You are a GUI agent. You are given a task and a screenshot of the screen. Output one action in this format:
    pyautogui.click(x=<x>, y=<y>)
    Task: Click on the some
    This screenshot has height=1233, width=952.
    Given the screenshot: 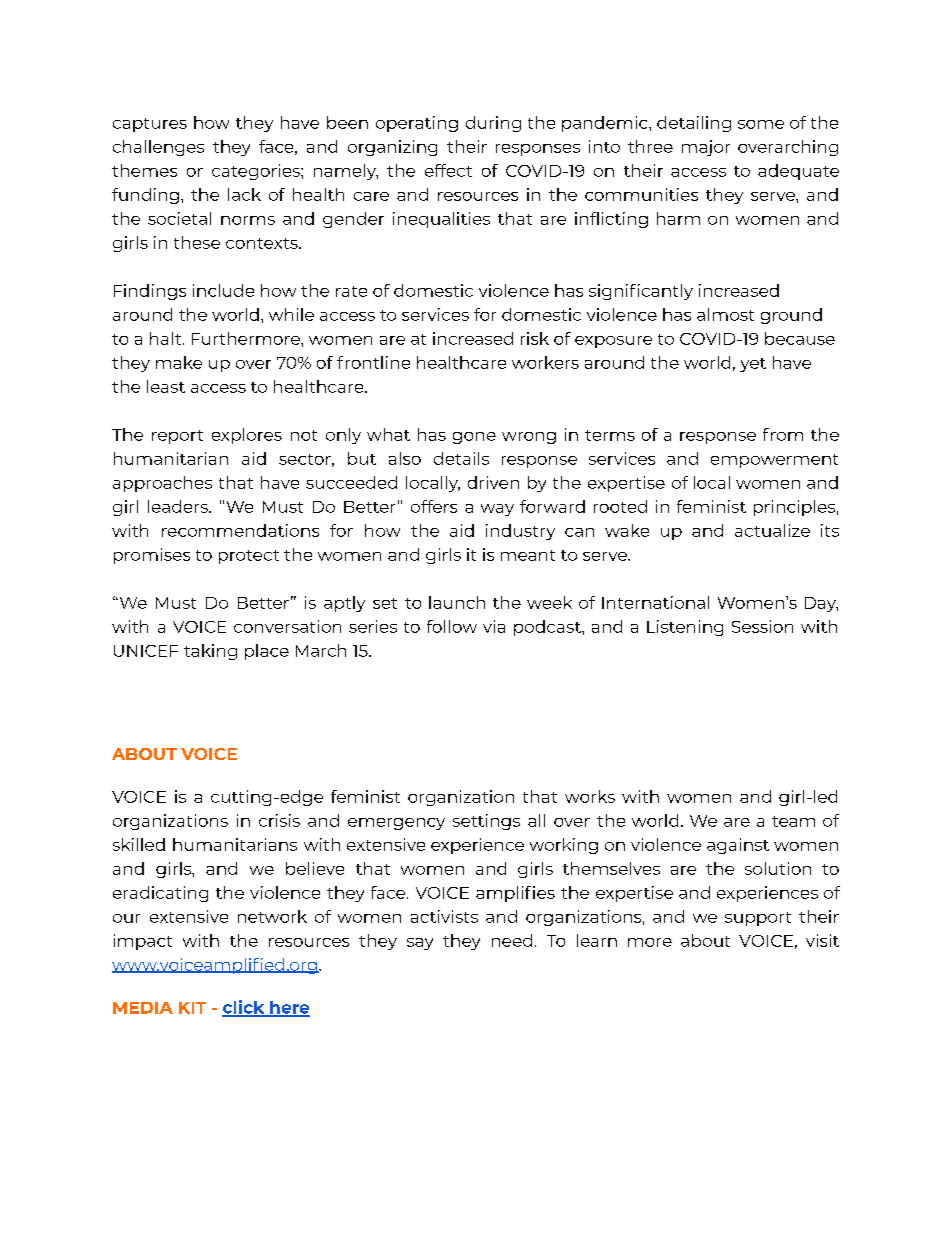 What is the action you would take?
    pyautogui.click(x=761, y=124)
